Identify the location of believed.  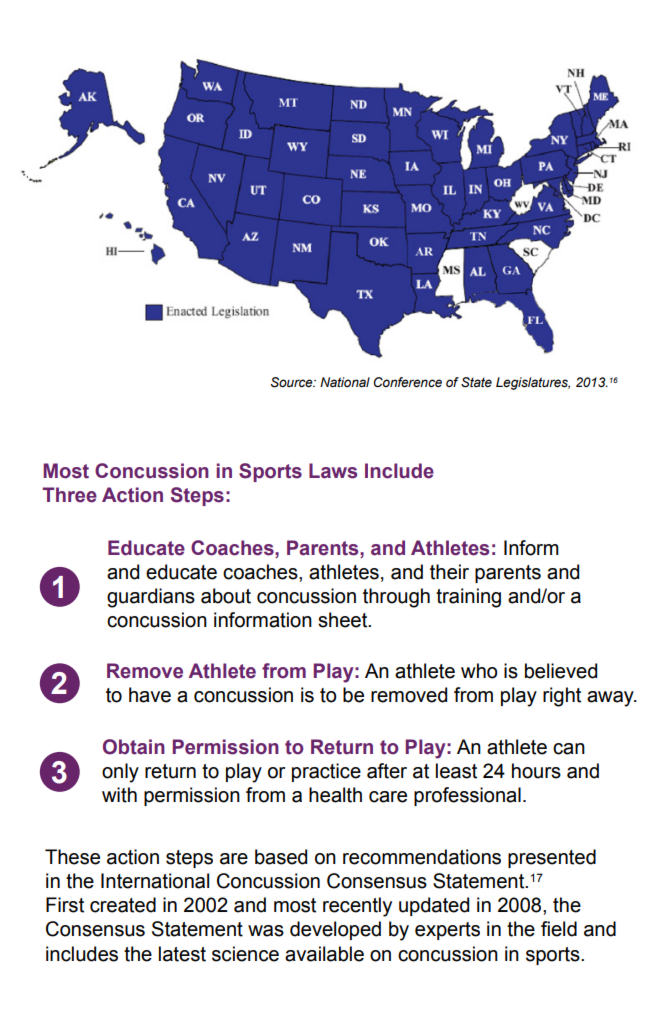
(561, 671).
